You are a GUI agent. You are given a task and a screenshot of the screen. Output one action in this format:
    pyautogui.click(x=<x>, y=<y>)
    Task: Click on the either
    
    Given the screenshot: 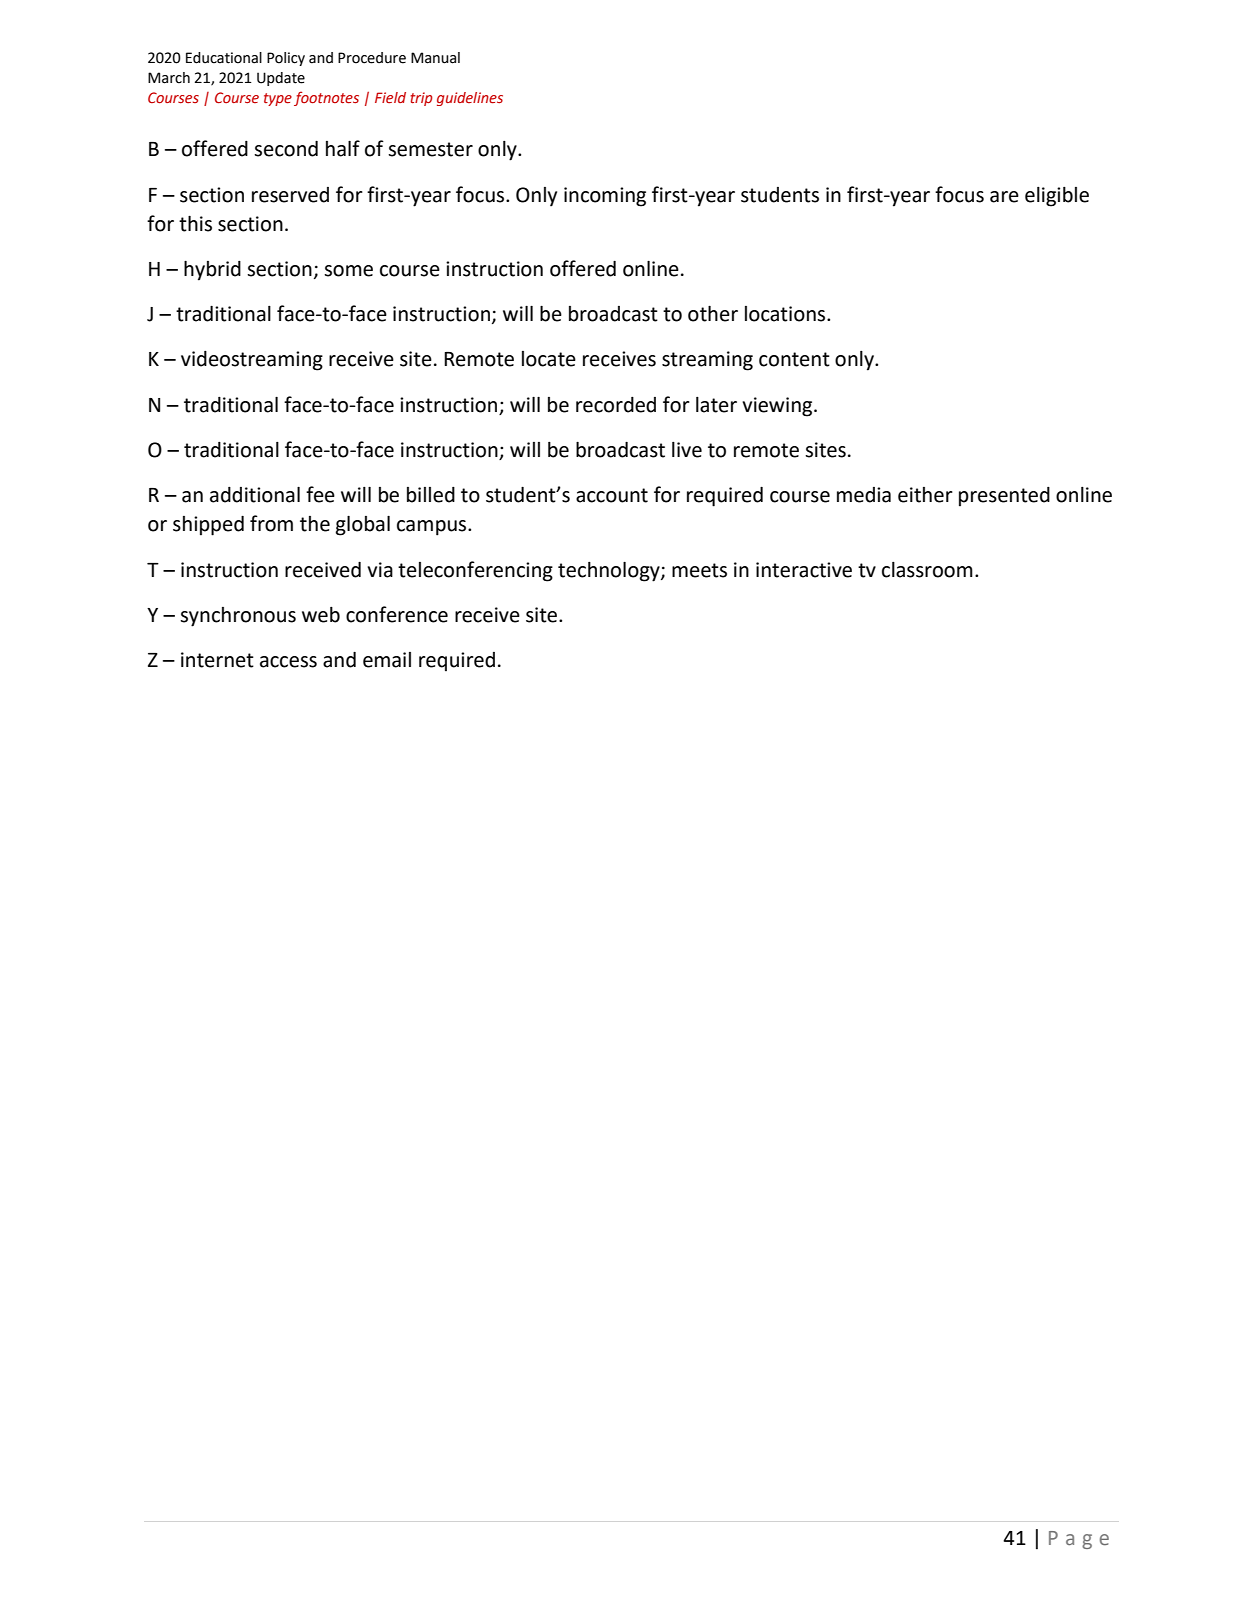 What is the action you would take?
    pyautogui.click(x=925, y=495)
